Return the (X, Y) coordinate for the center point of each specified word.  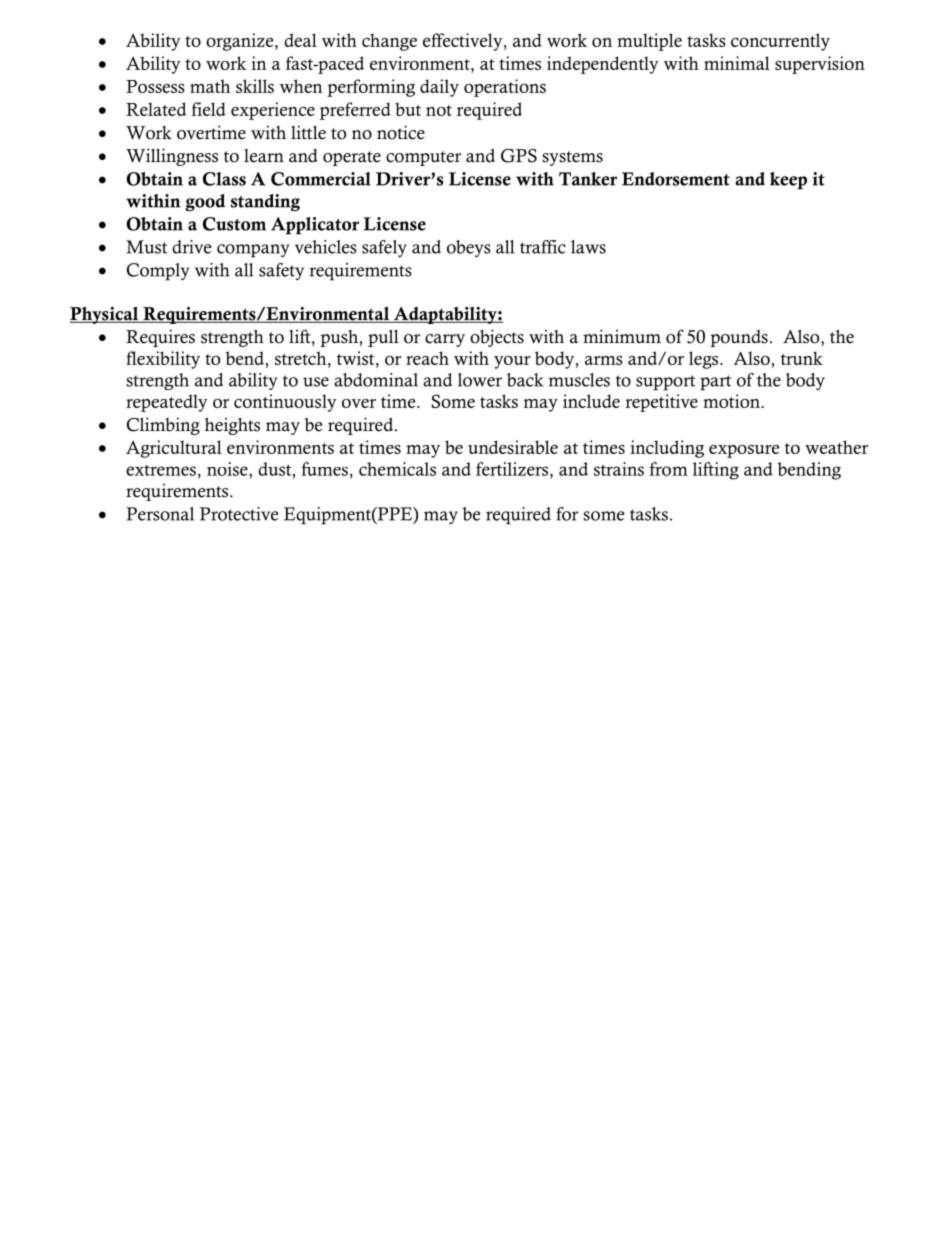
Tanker (588, 179)
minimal (737, 63)
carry (445, 340)
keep (788, 181)
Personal (160, 514)
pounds (739, 338)
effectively (464, 42)
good (205, 202)
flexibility (163, 360)
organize (241, 42)
